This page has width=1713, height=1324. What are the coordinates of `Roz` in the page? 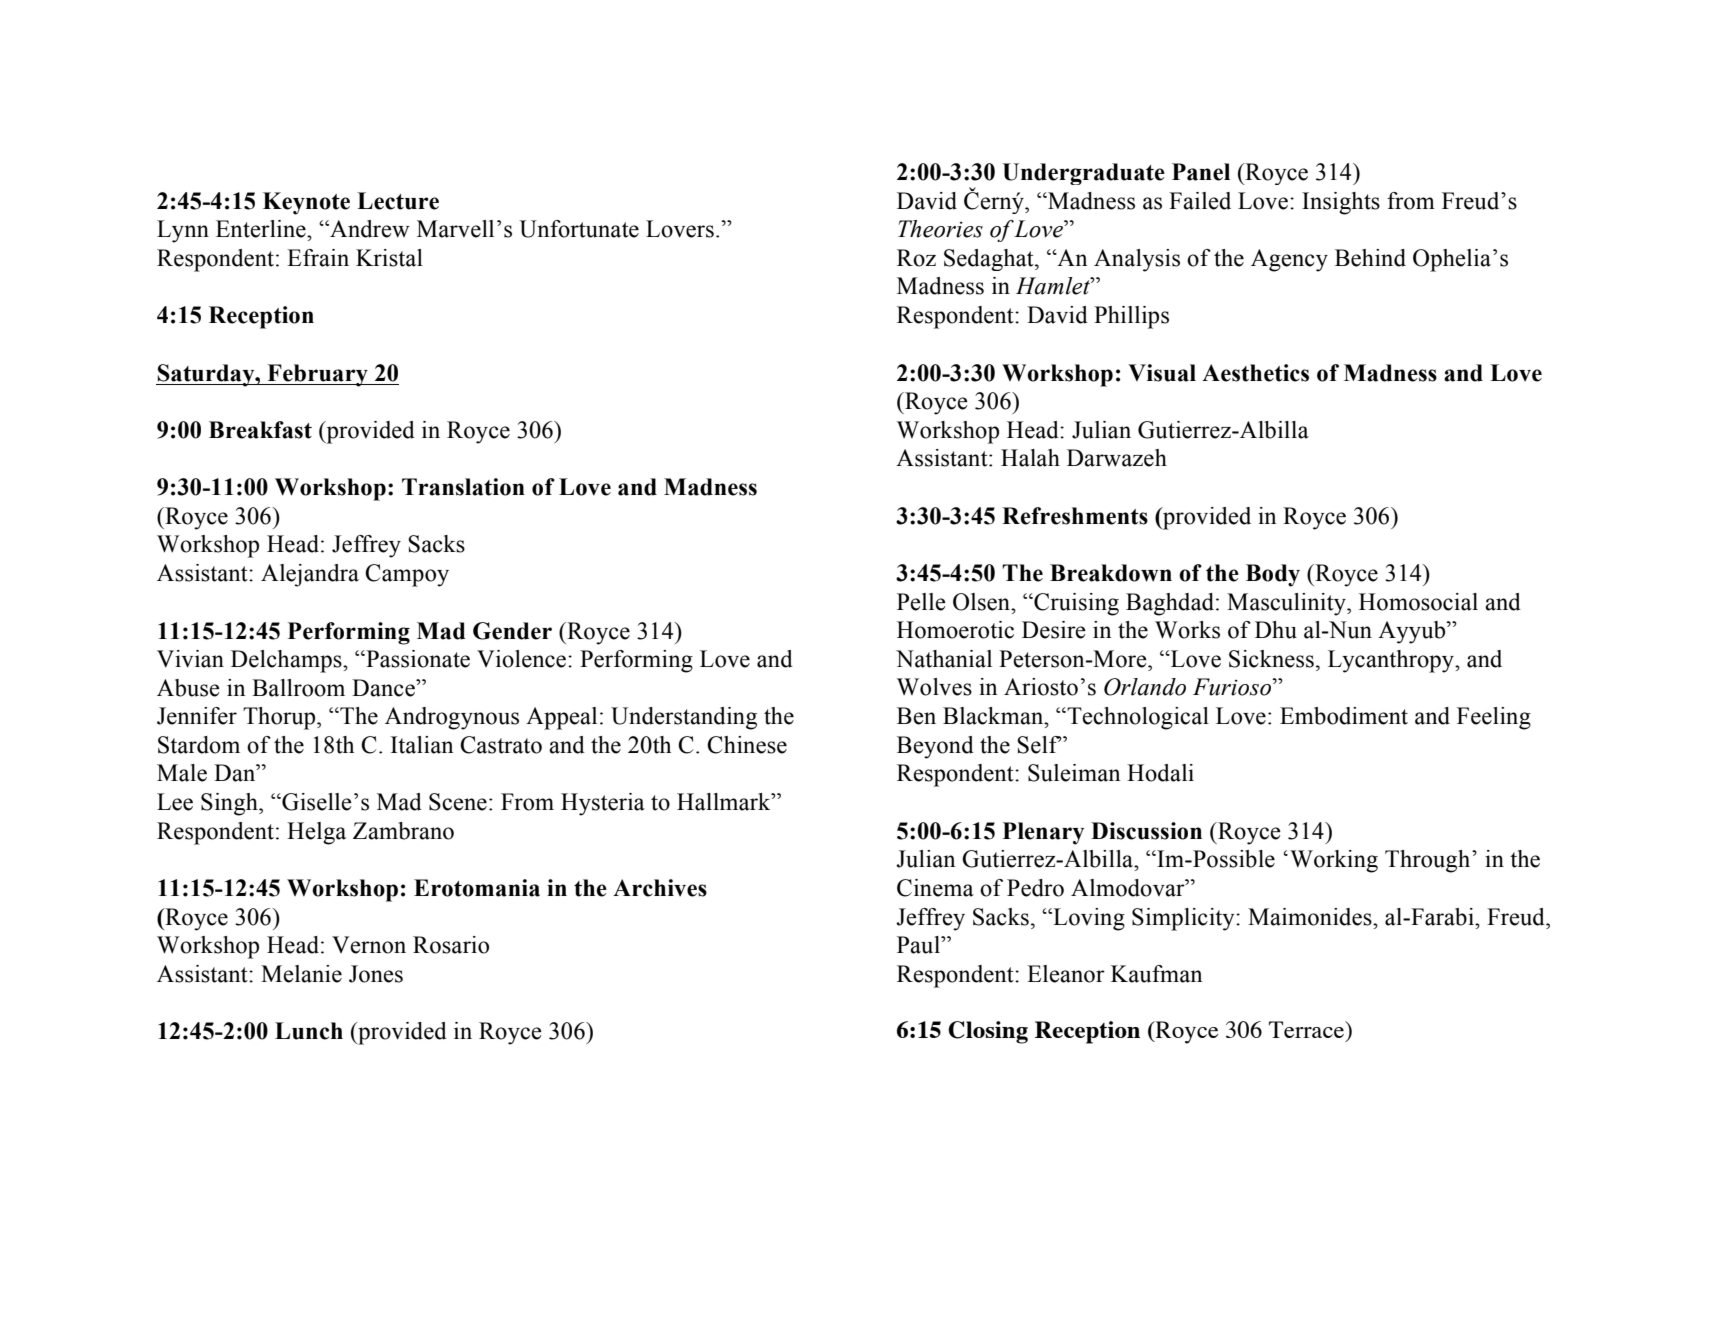 It's located at (916, 258).
